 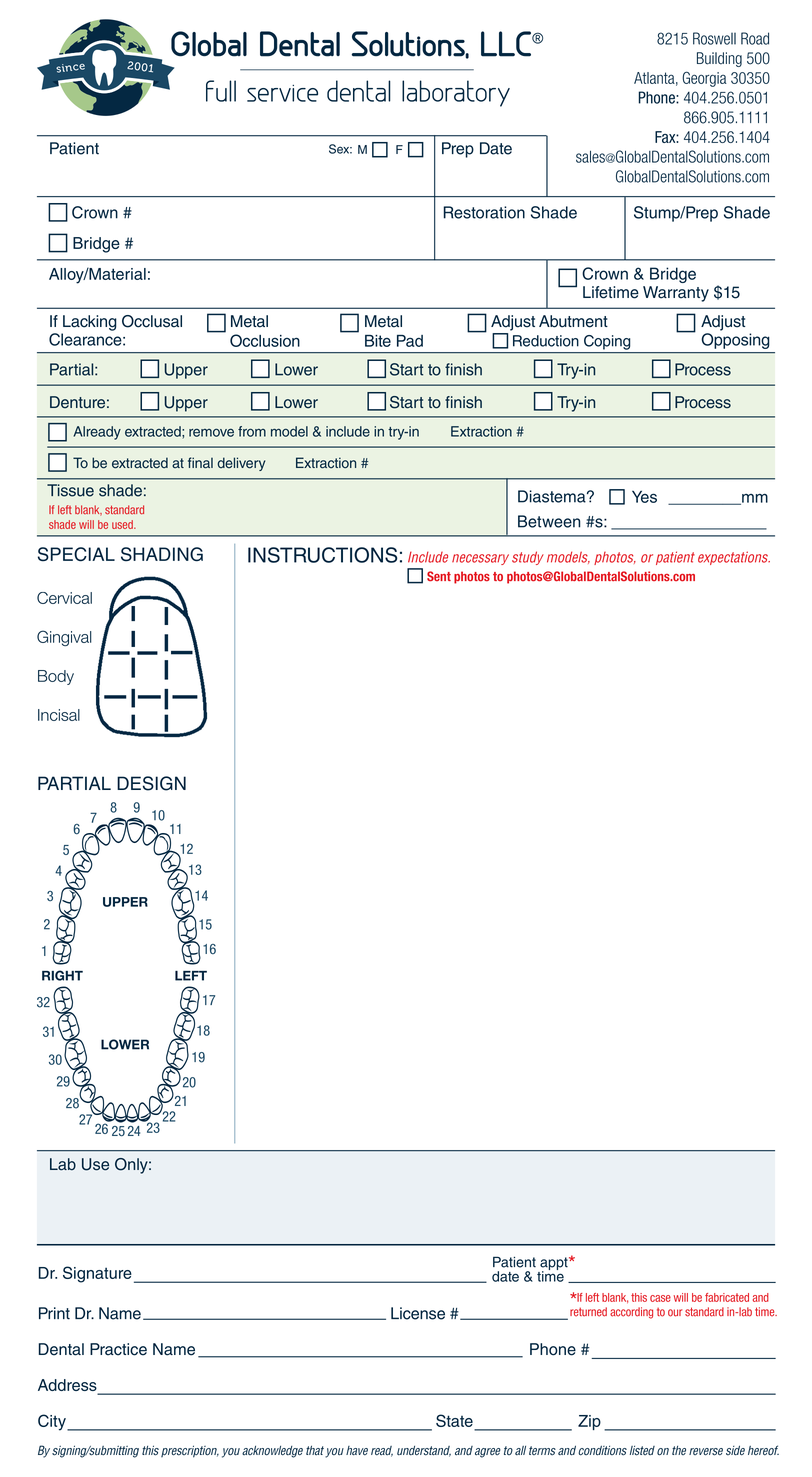 What do you see at coordinates (221, 91) in the page?
I see `full` at bounding box center [221, 91].
